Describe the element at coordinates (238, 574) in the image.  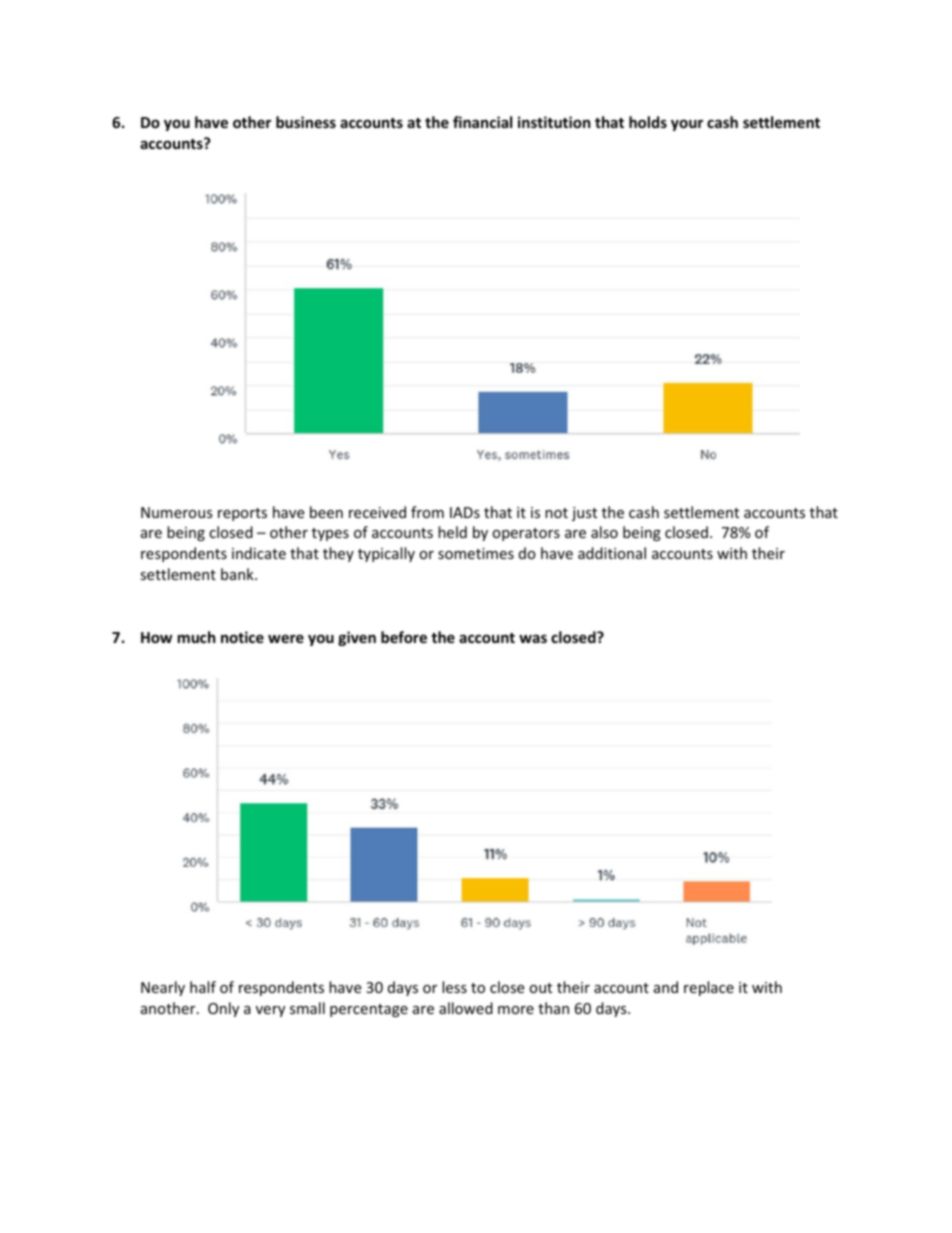
I see `bank` at that location.
